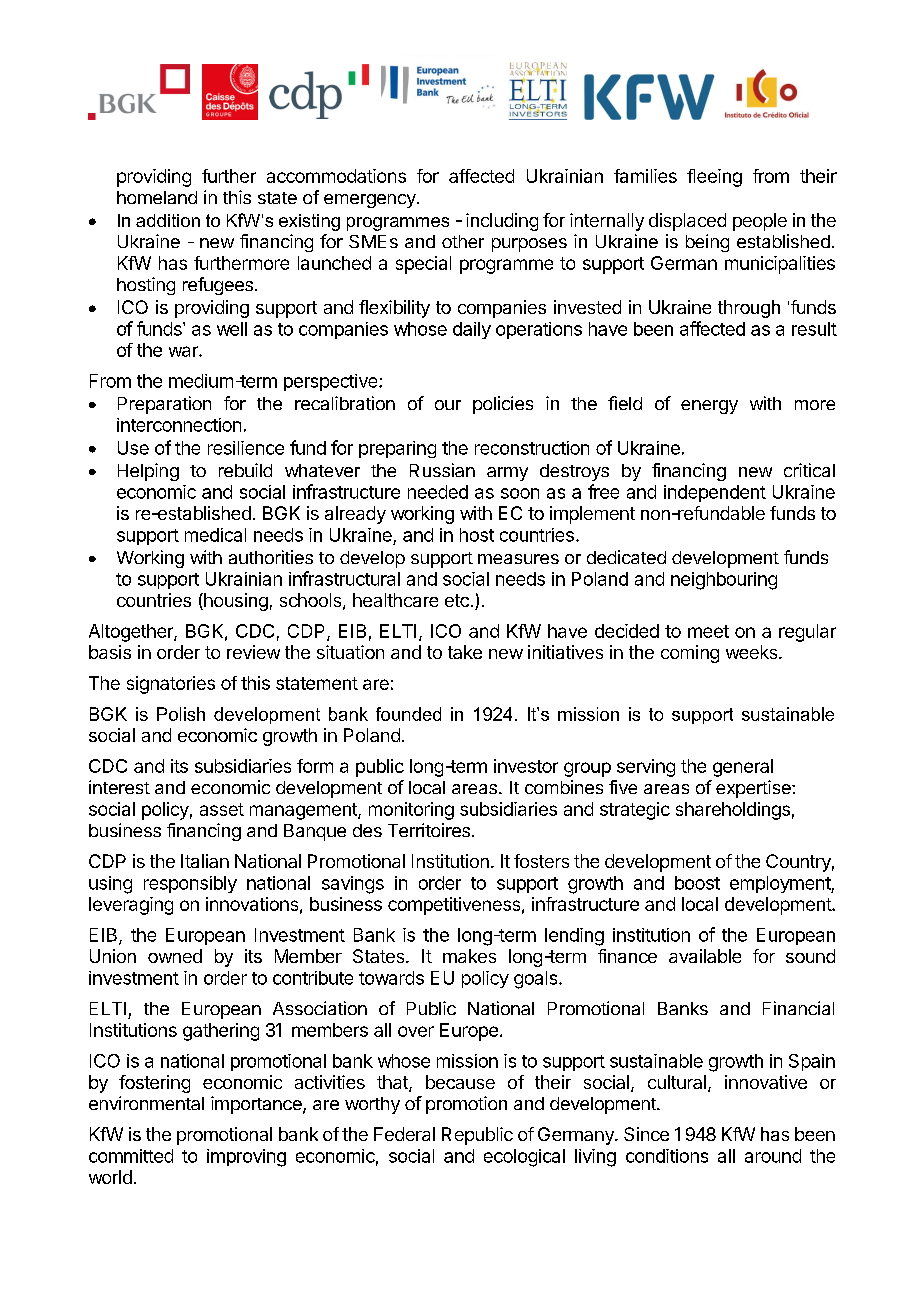  I want to click on signatories, so click(171, 685).
